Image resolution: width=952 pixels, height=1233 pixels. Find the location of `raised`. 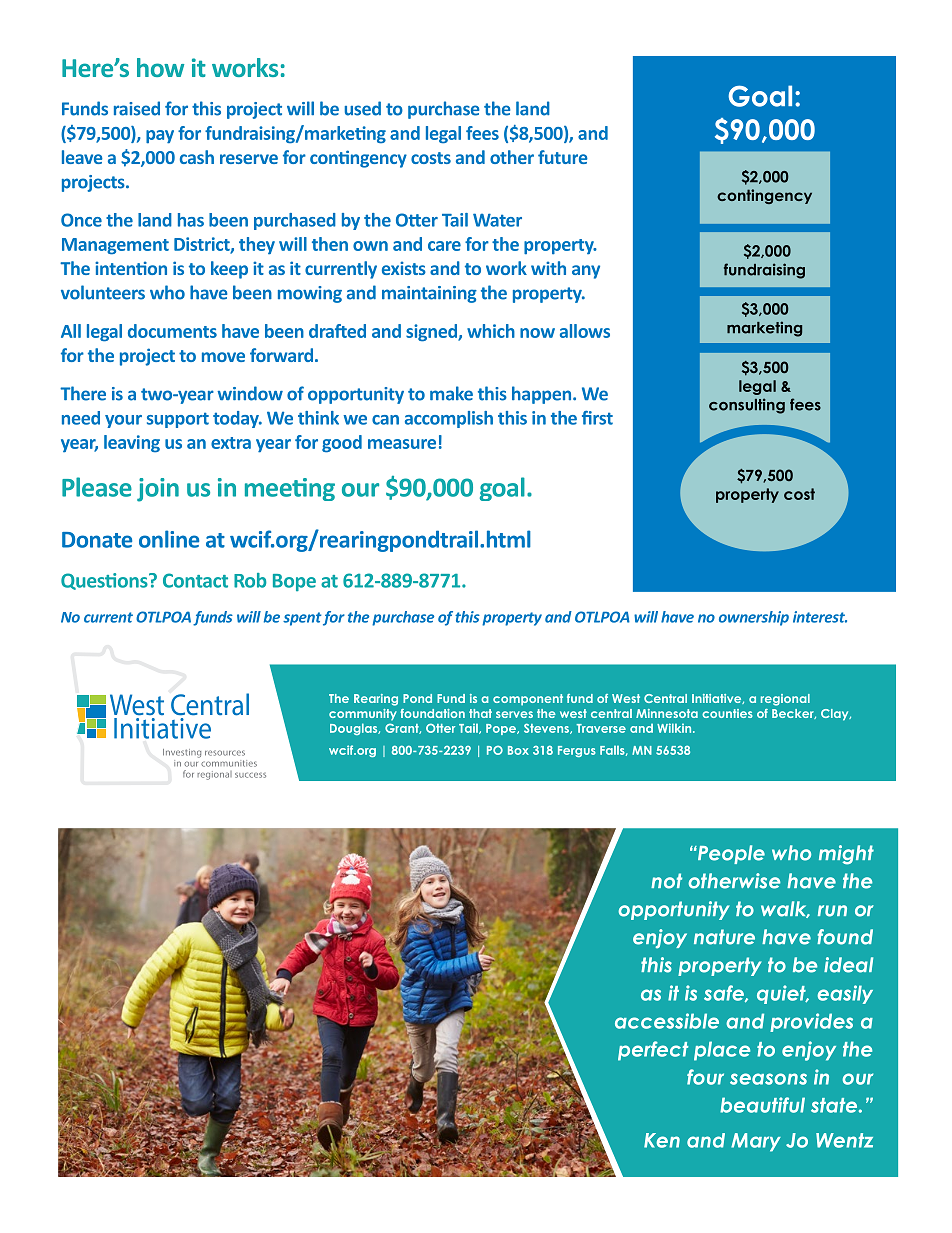

raised is located at coordinates (137, 108).
